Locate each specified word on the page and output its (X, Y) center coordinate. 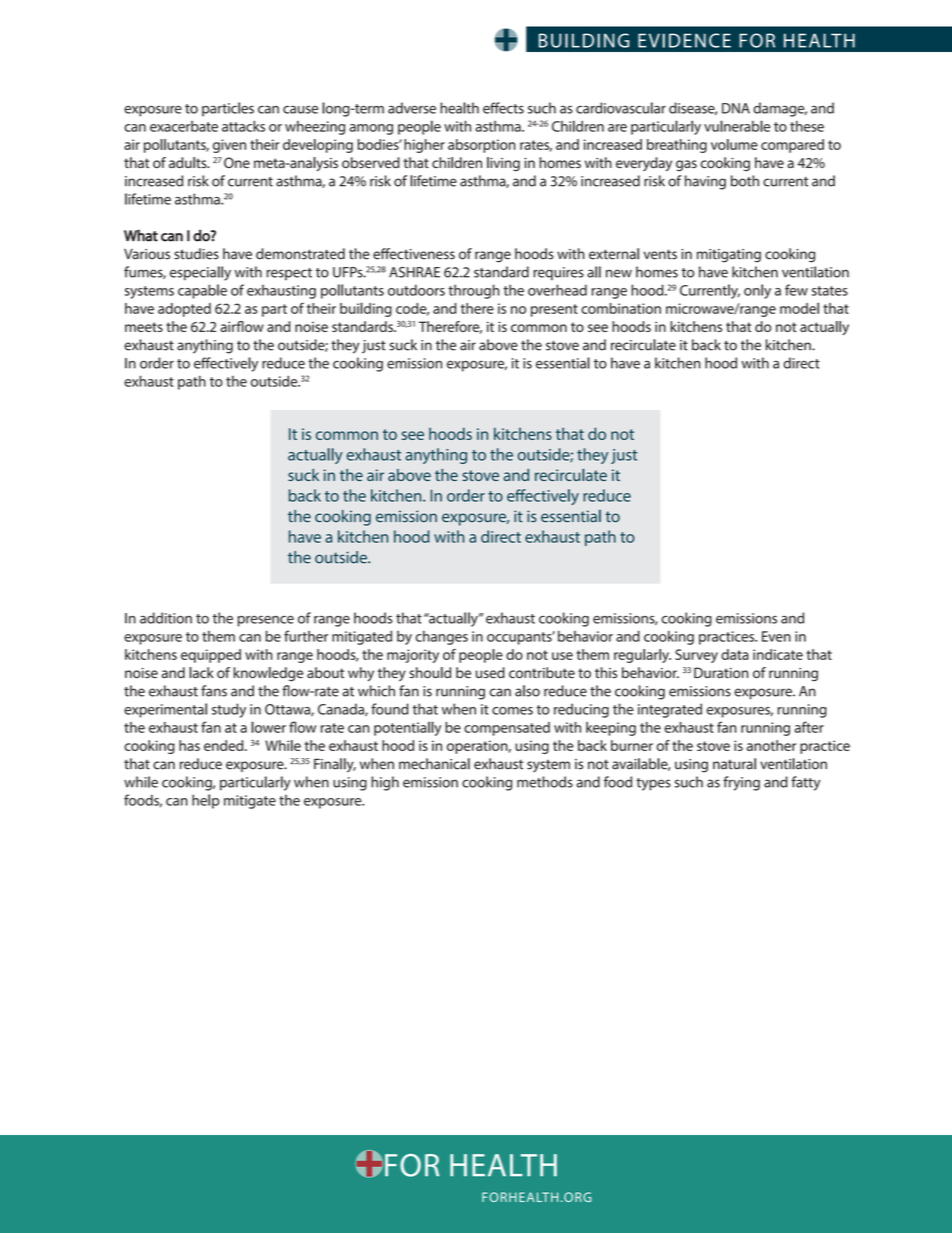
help (205, 801)
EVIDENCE (684, 40)
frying (741, 783)
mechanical (434, 764)
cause (300, 109)
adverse (412, 108)
